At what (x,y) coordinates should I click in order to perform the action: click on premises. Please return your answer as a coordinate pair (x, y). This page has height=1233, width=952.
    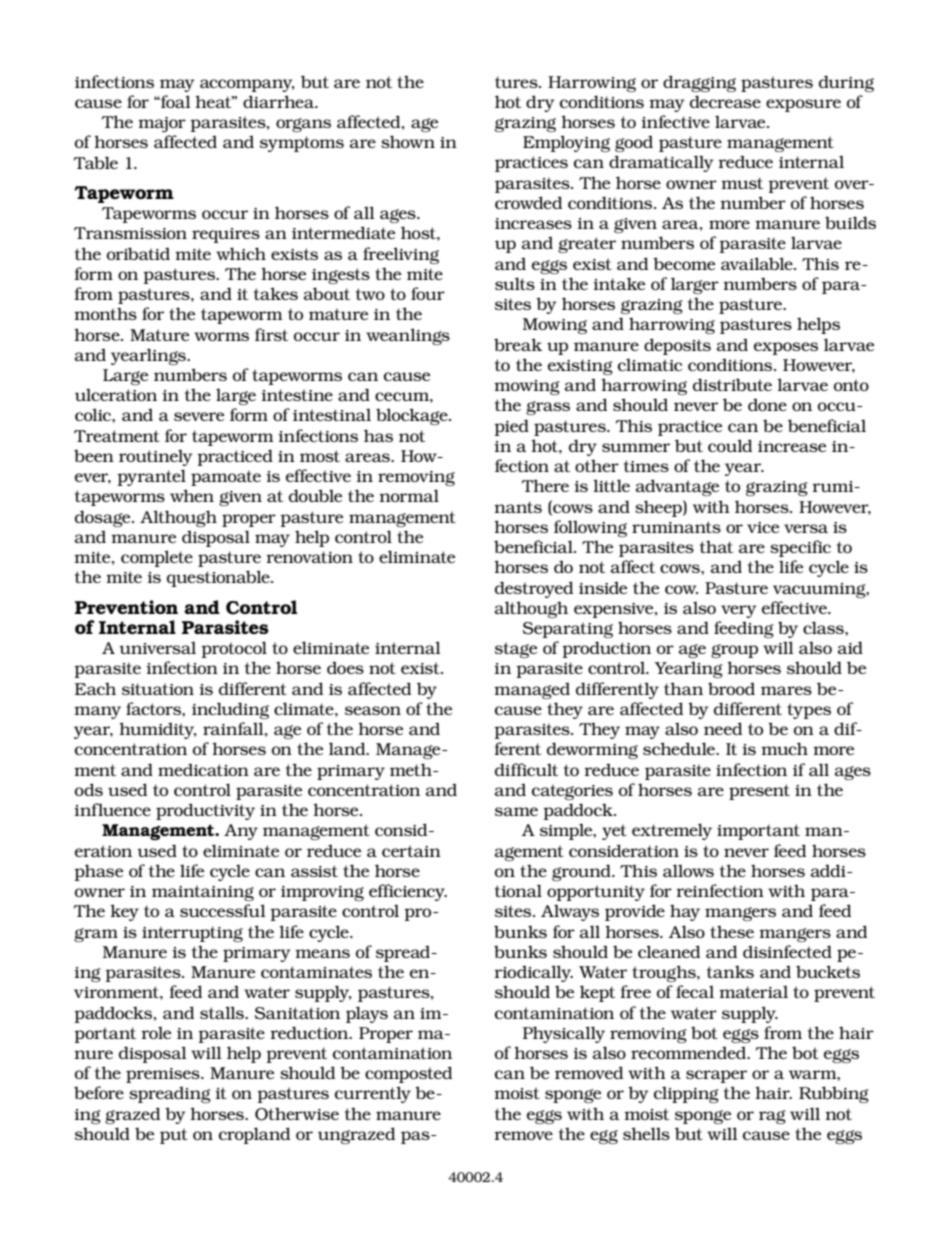
    Looking at the image, I should click on (164, 1075).
